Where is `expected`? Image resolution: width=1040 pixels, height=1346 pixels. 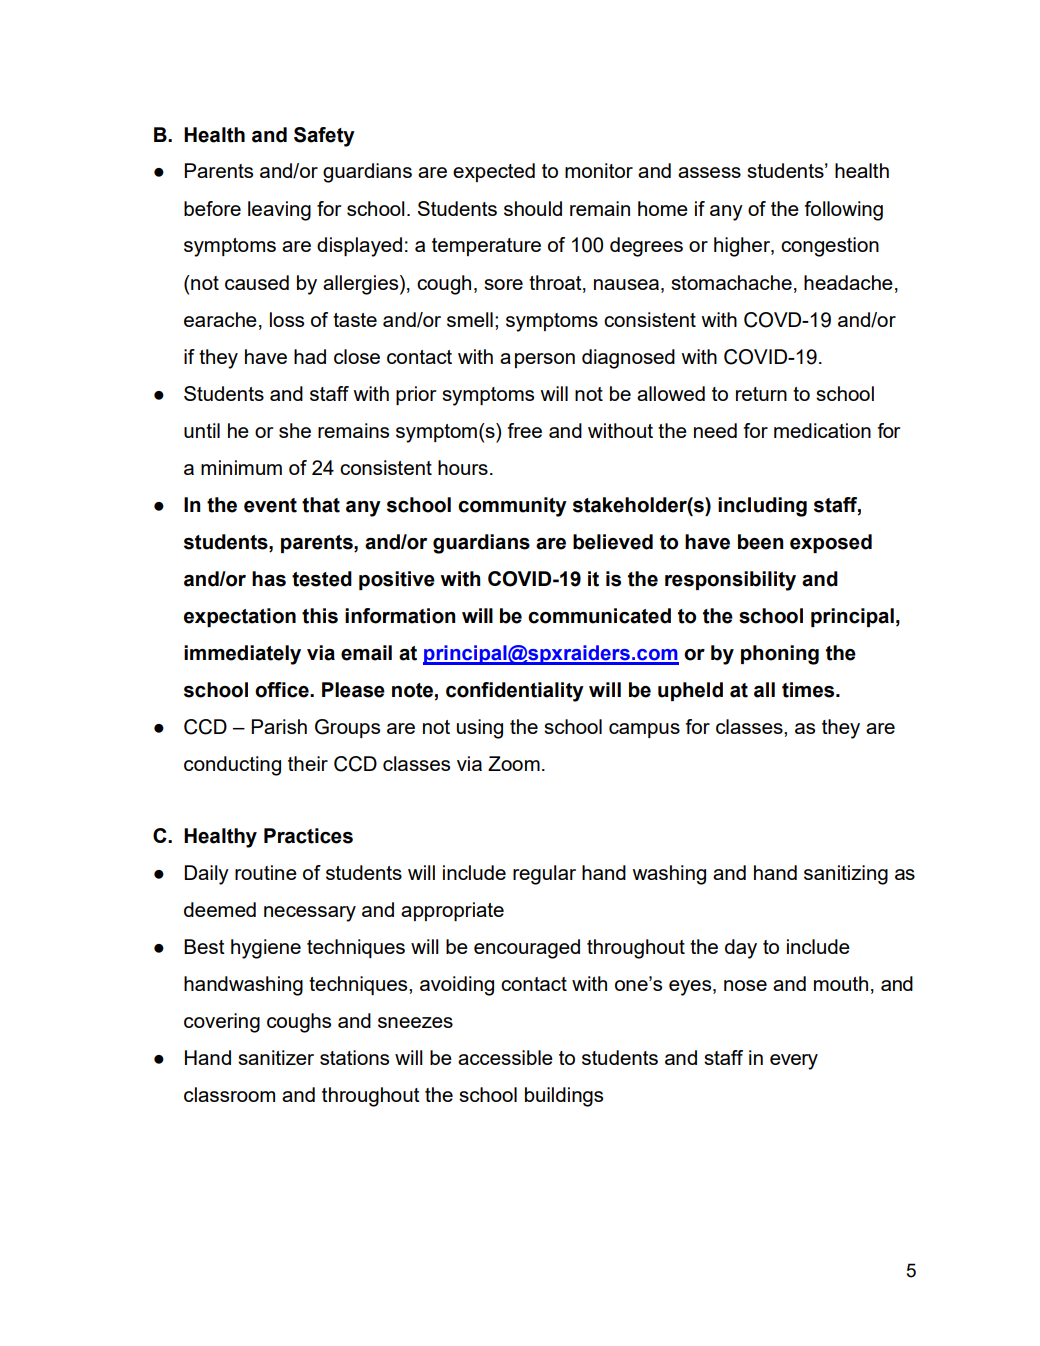 expected is located at coordinates (494, 172).
